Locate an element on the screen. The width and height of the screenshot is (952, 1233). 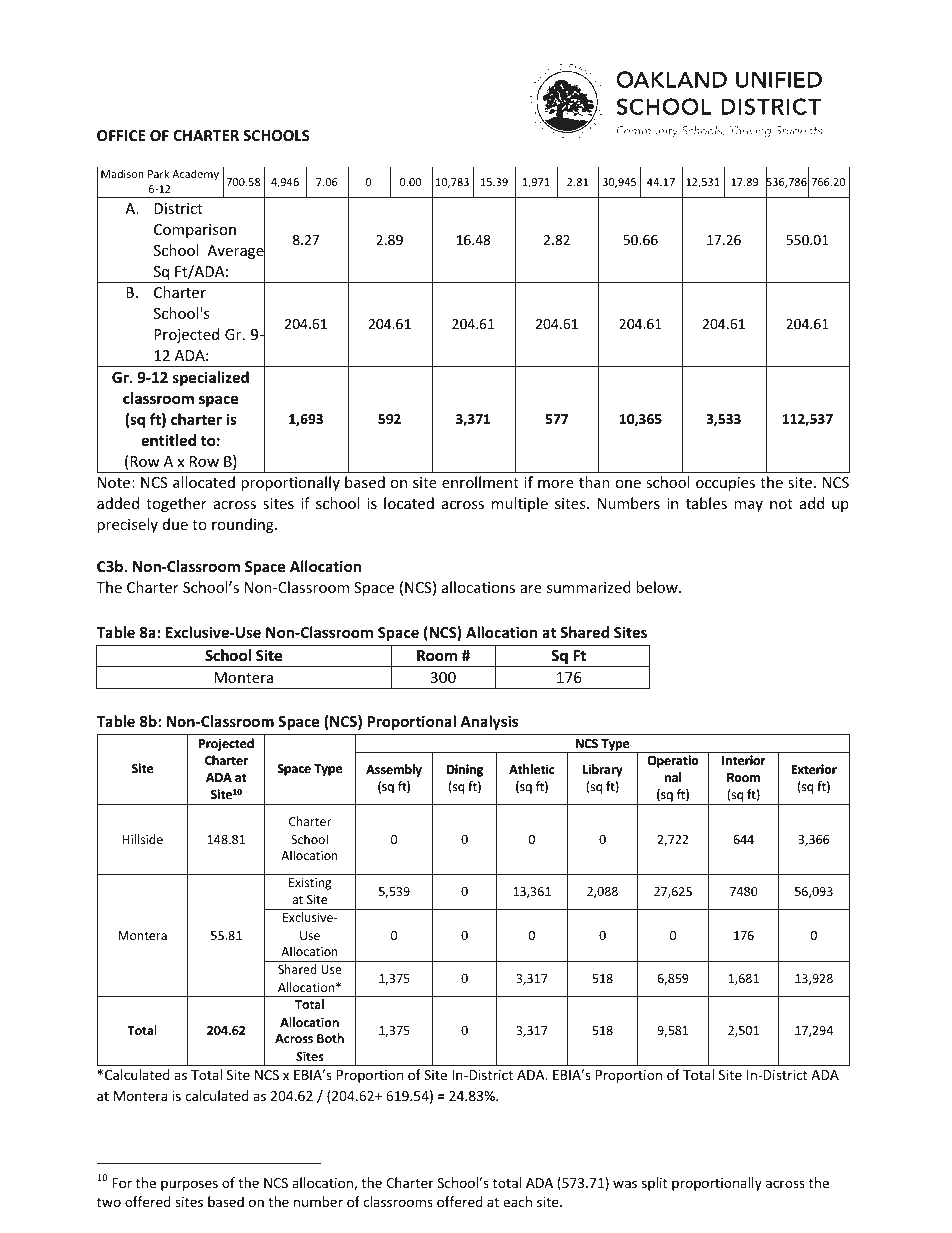
Academy is located at coordinates (195, 174).
